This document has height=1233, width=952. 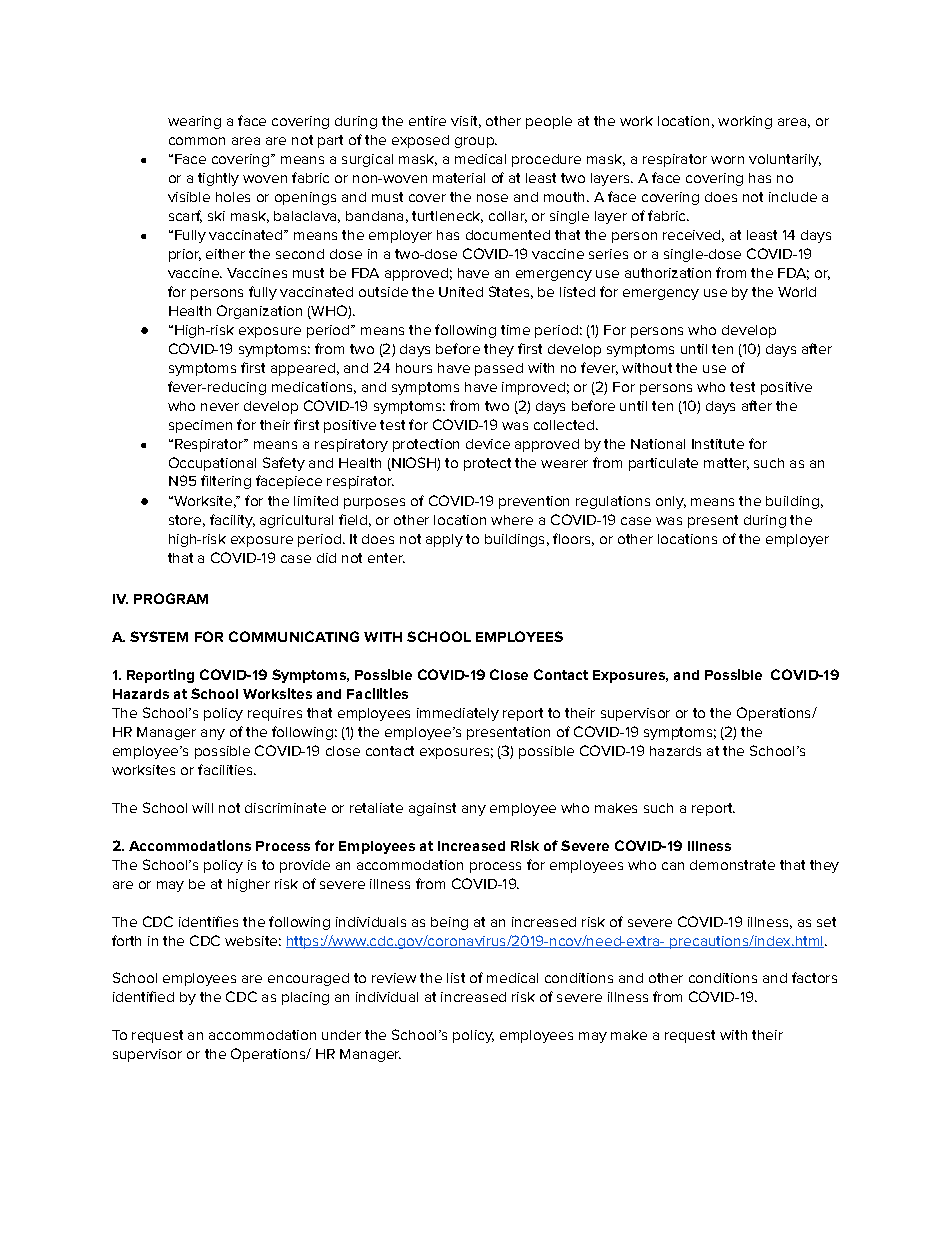 What do you see at coordinates (226, 482) in the document?
I see `filtering` at bounding box center [226, 482].
